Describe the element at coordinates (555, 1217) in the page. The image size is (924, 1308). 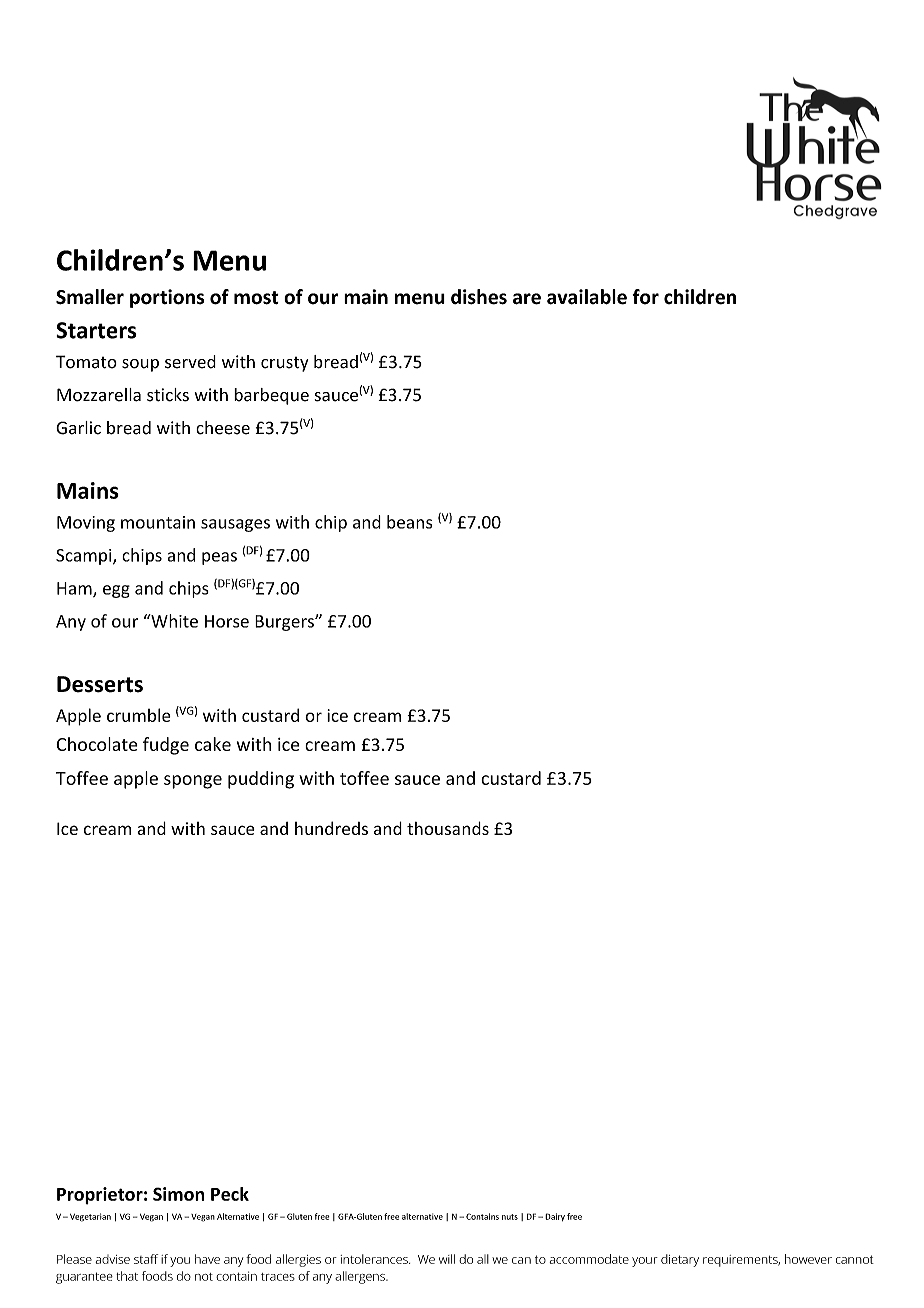
I see `Dairy` at that location.
